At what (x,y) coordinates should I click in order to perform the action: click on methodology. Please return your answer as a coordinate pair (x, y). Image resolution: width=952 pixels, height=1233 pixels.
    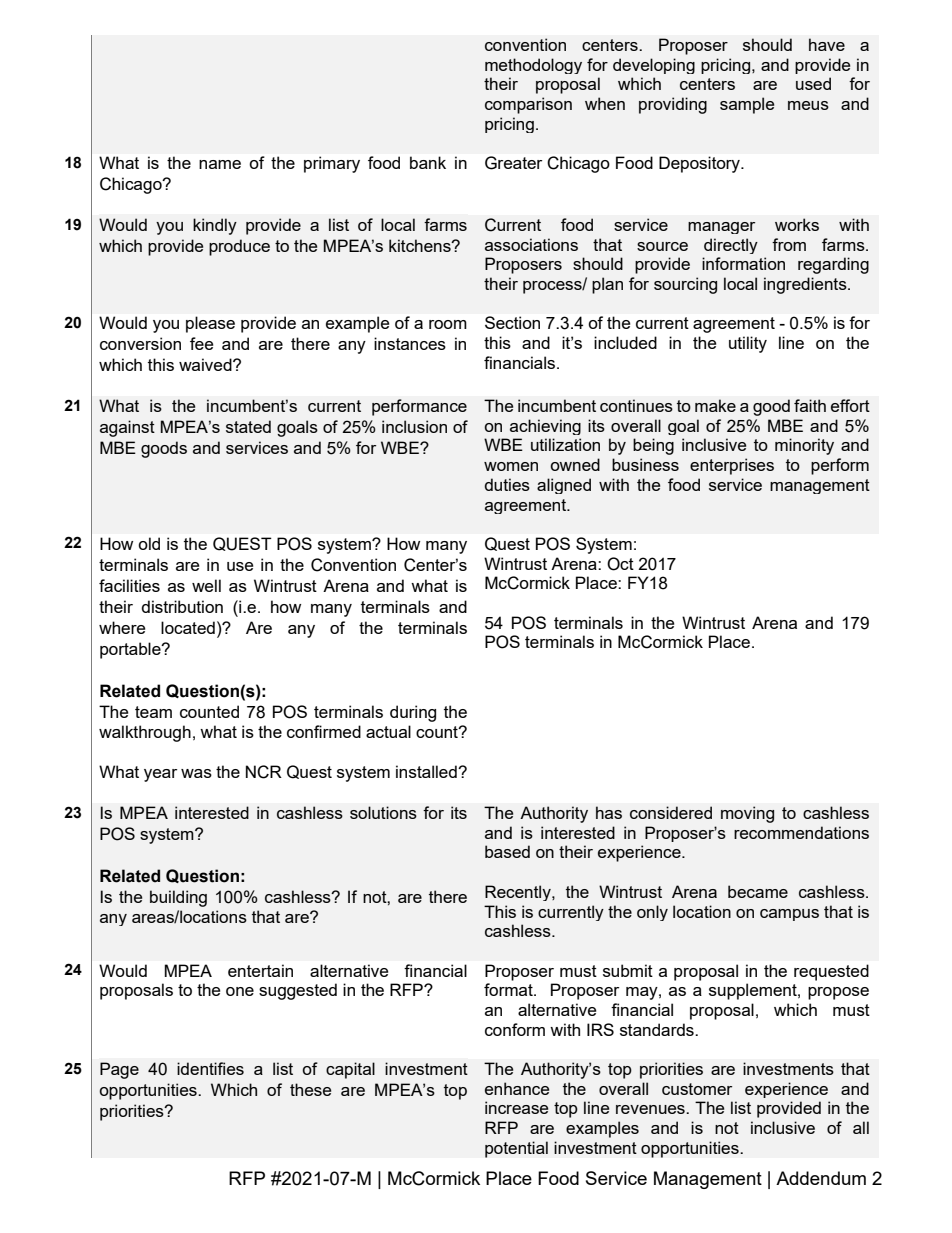
    Looking at the image, I should click on (533, 66).
